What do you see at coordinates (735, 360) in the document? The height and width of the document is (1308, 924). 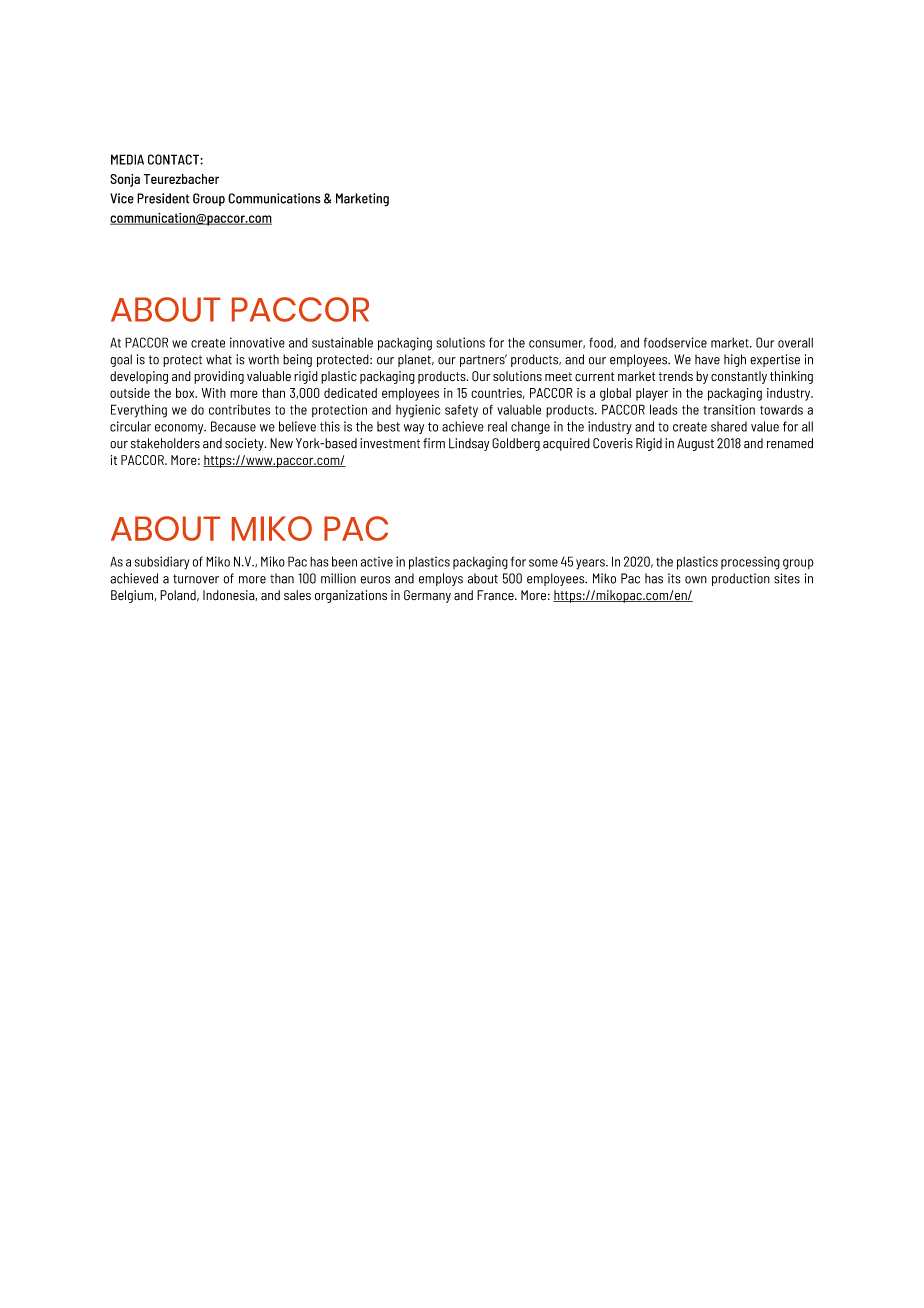 I see `high` at bounding box center [735, 360].
